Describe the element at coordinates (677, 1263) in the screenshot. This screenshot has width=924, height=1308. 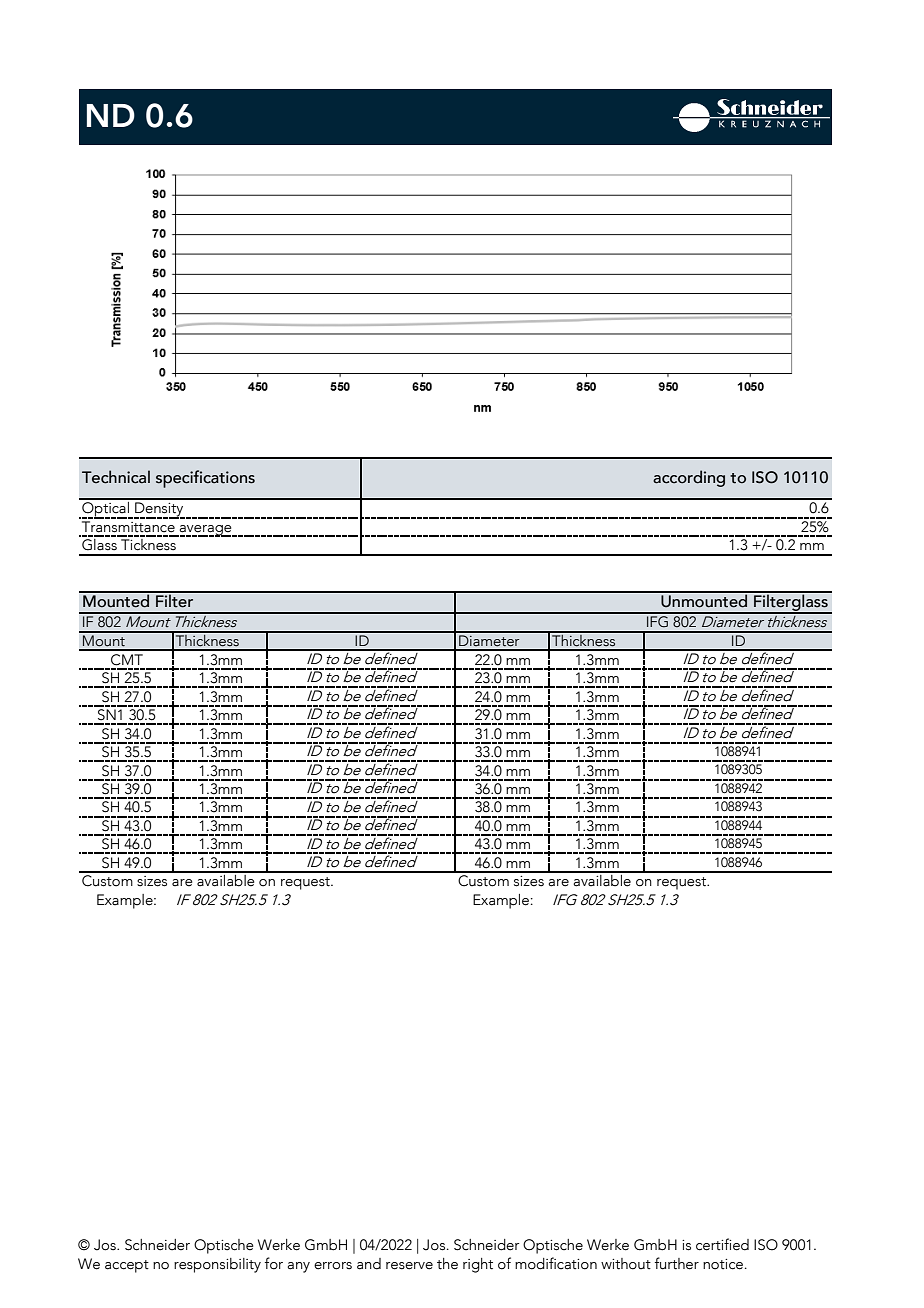
I see `further` at that location.
